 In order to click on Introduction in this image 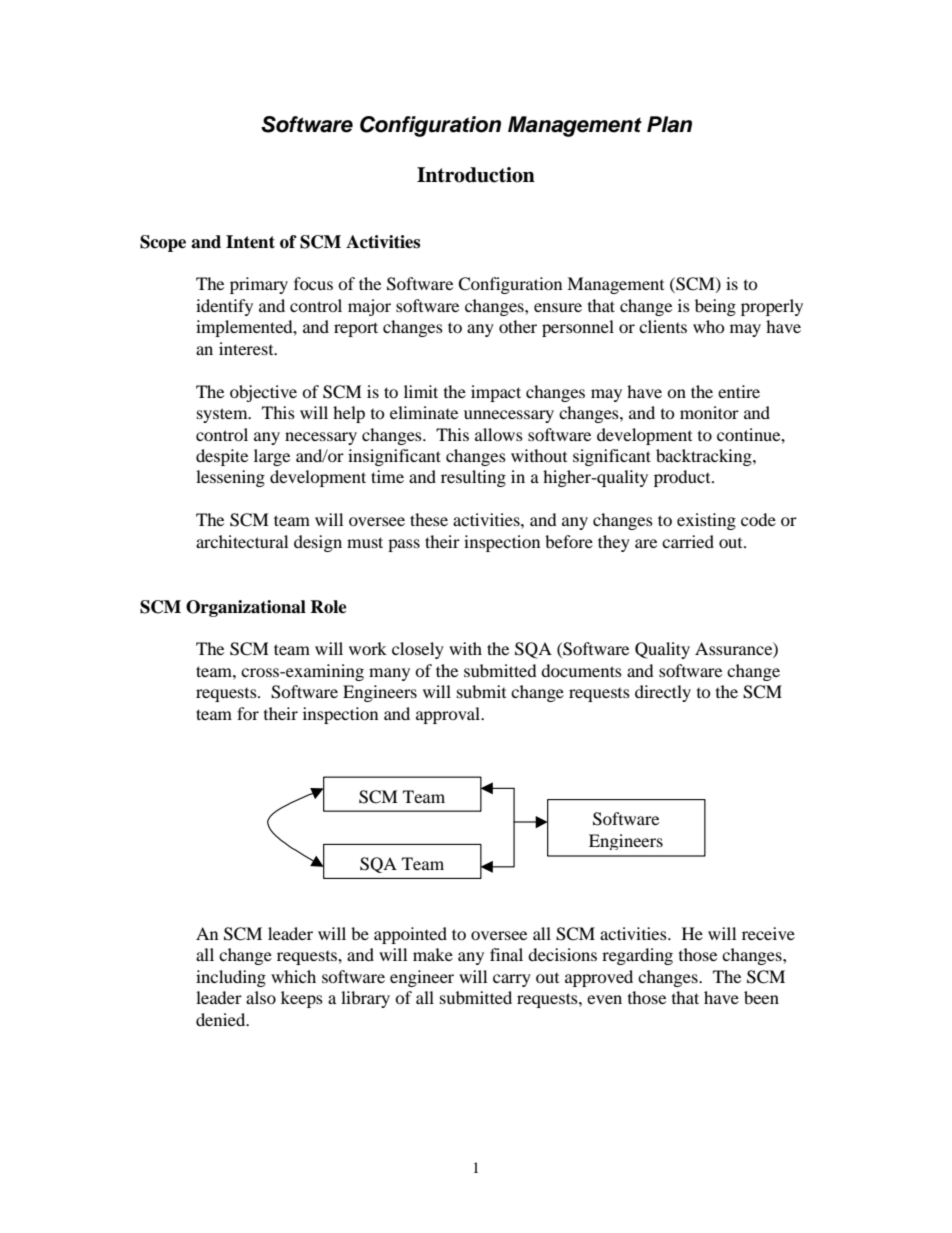, I will do `click(476, 175)`.
